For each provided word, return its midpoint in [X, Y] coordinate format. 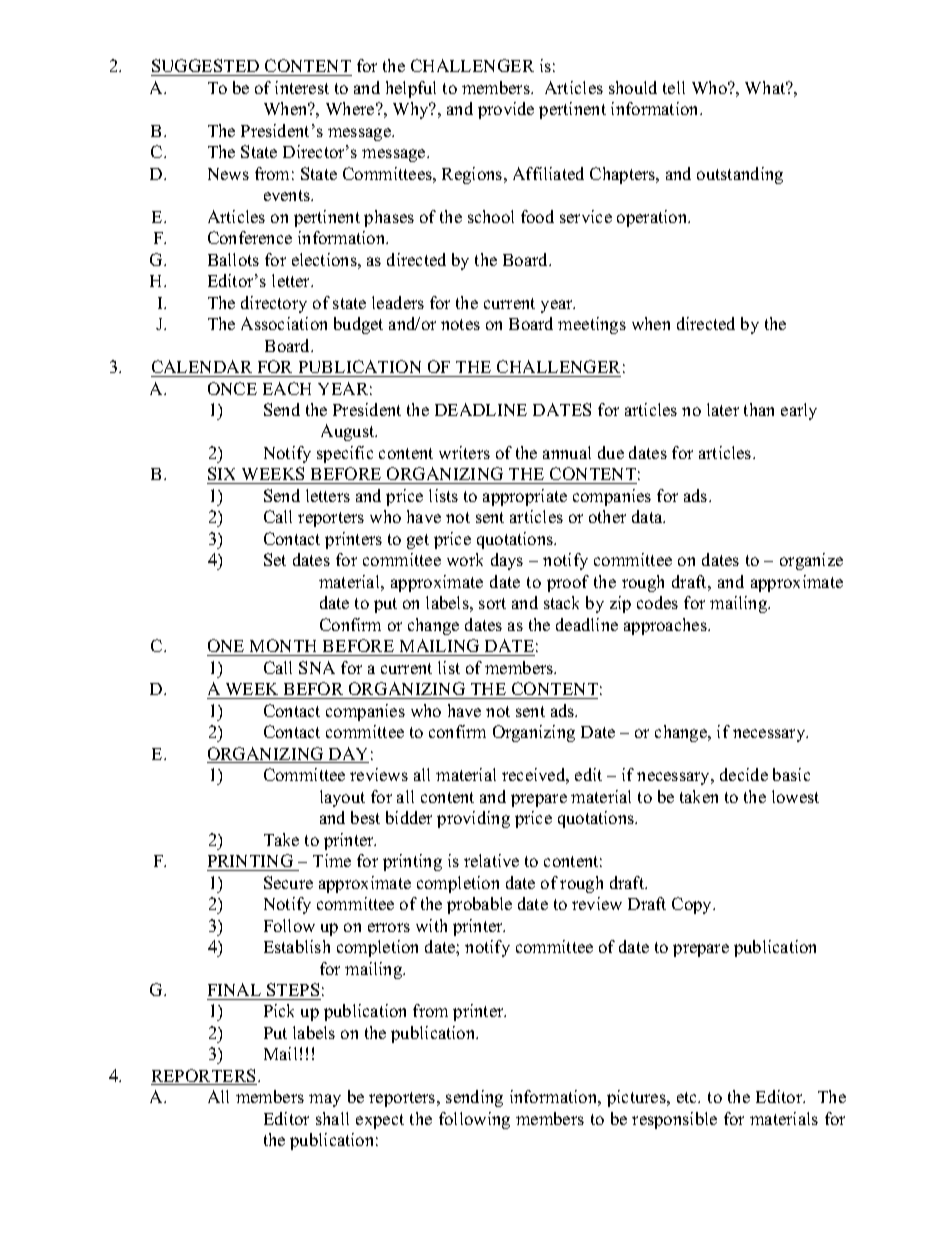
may [325, 1100]
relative [491, 860]
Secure [288, 882]
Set [275, 559]
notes [460, 324]
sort [492, 603]
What [766, 87]
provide [506, 110]
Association [284, 323]
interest [302, 87]
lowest [795, 796]
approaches [666, 626]
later [723, 409]
